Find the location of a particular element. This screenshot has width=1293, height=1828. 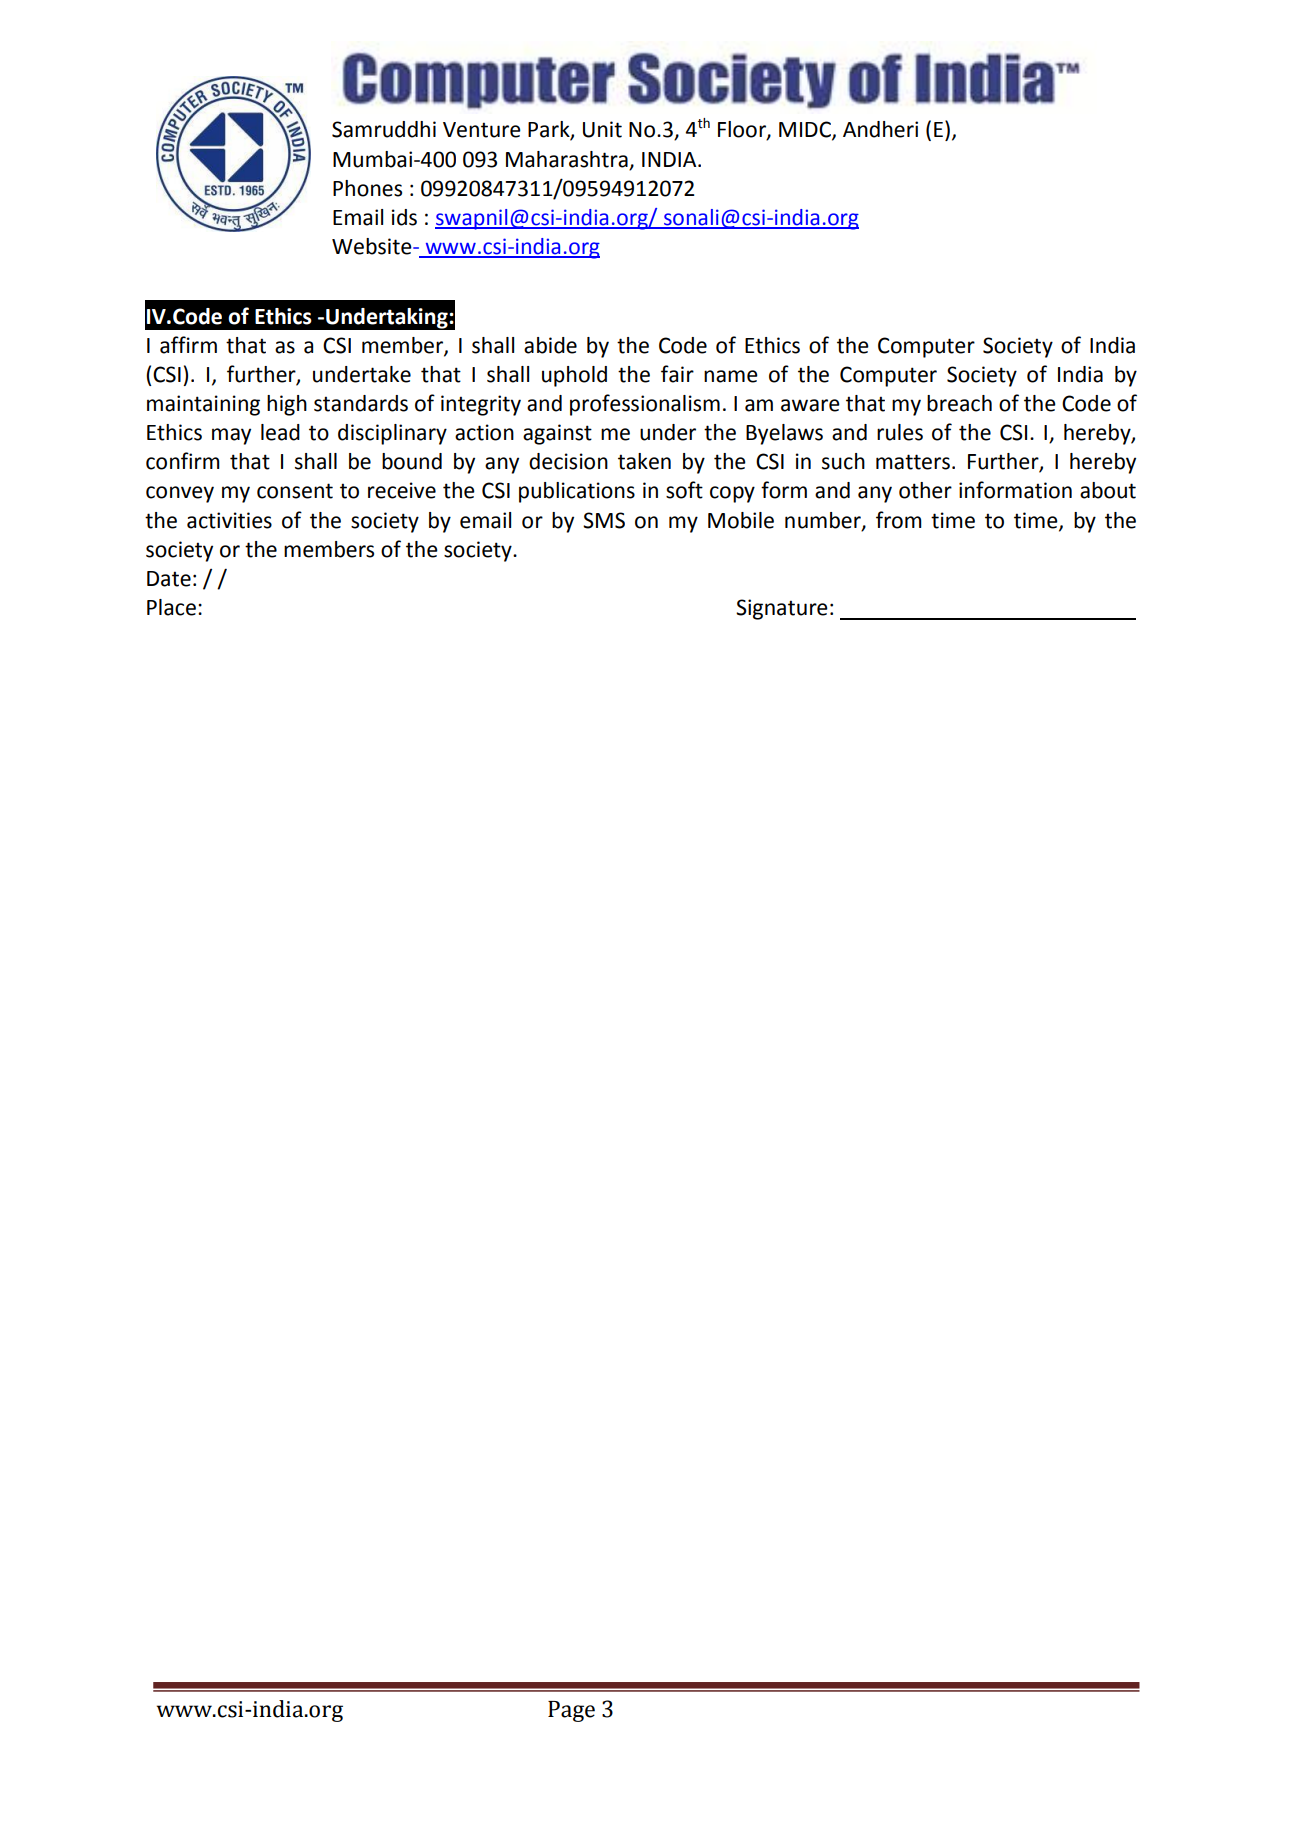

Unit is located at coordinates (602, 129).
